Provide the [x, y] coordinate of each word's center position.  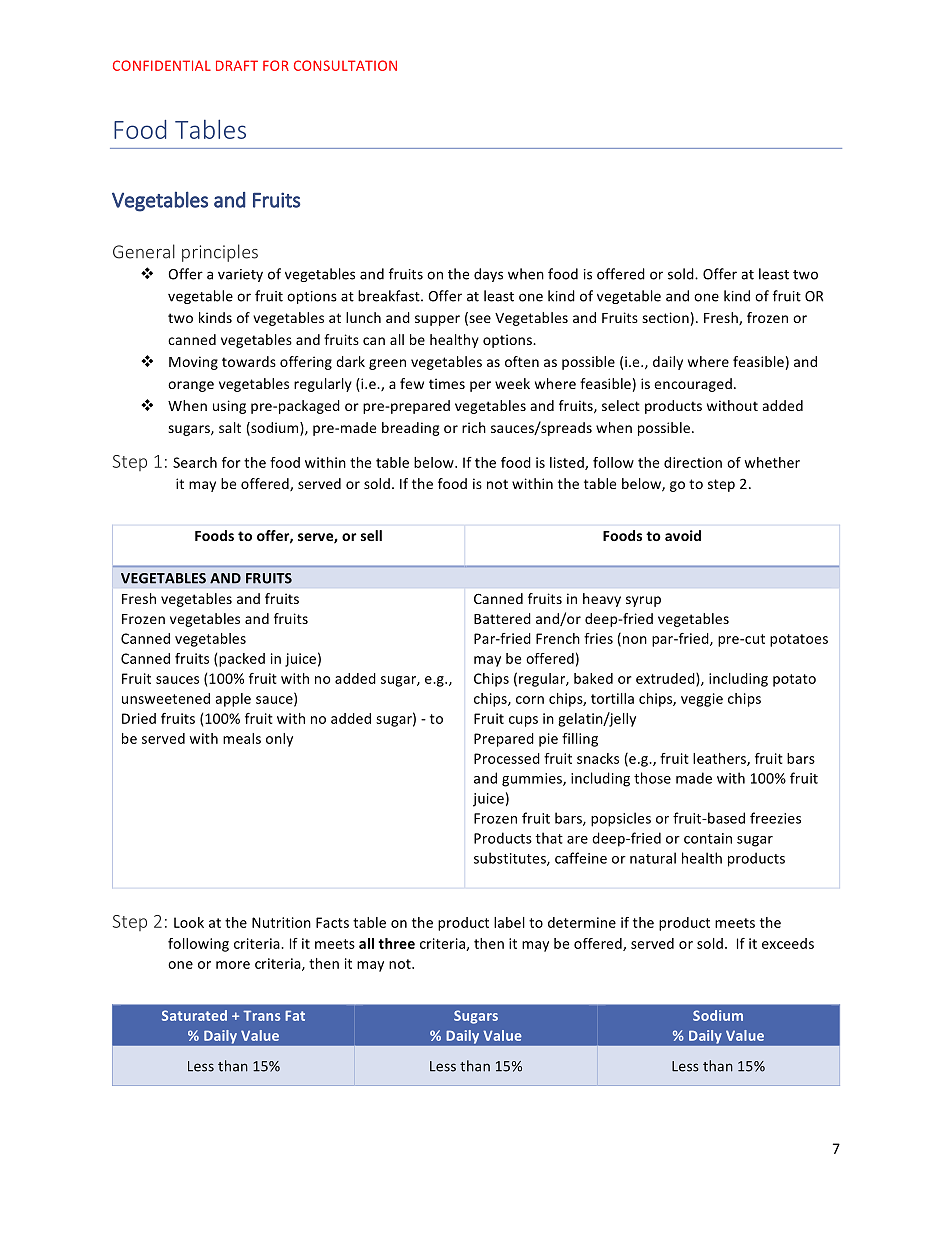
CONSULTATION [345, 65]
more [233, 965]
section [665, 317]
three [396, 943]
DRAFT [237, 65]
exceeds [788, 943]
